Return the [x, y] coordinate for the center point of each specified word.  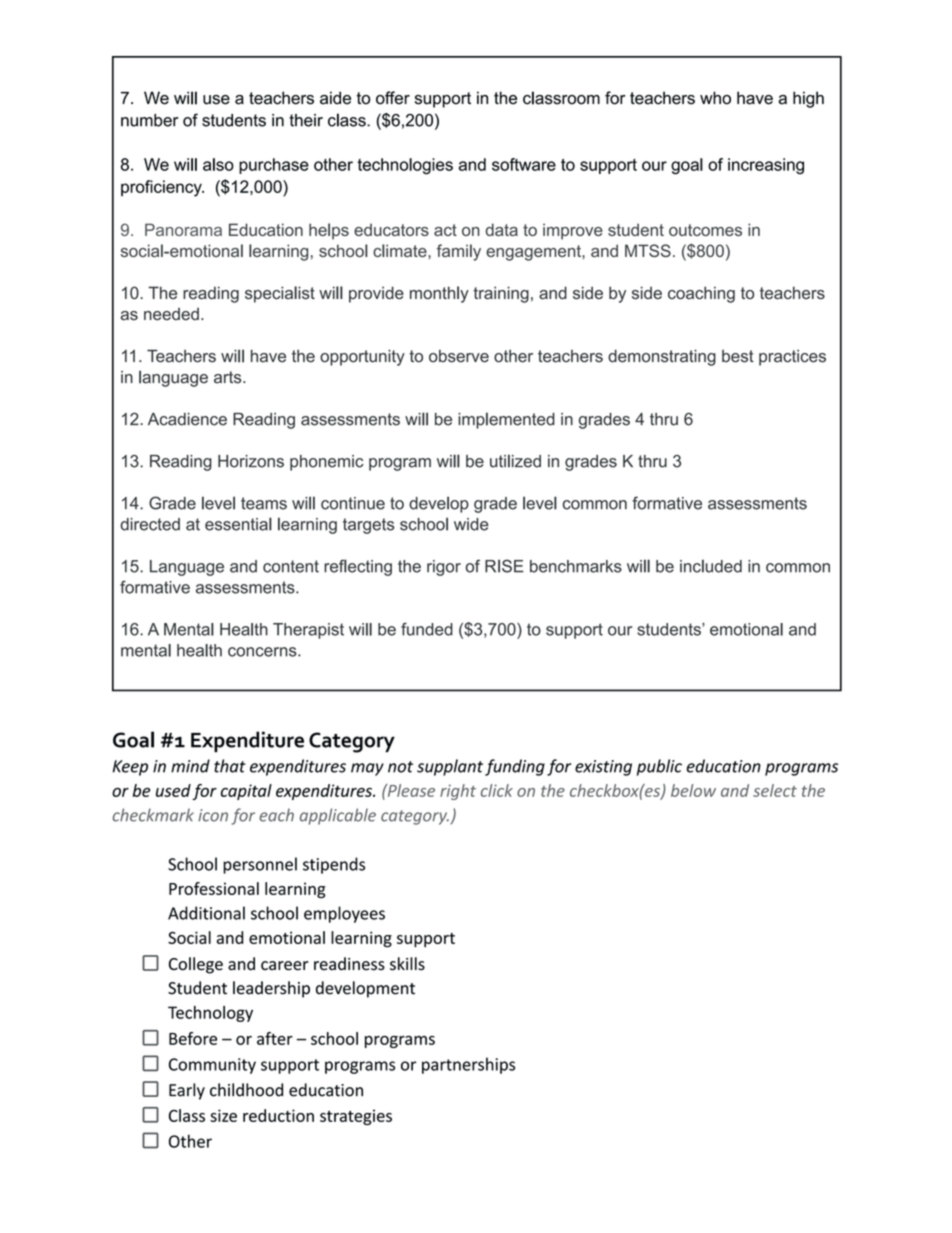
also [218, 164]
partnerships [468, 1065]
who [715, 98]
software [524, 164]
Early [187, 1091]
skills [407, 964]
